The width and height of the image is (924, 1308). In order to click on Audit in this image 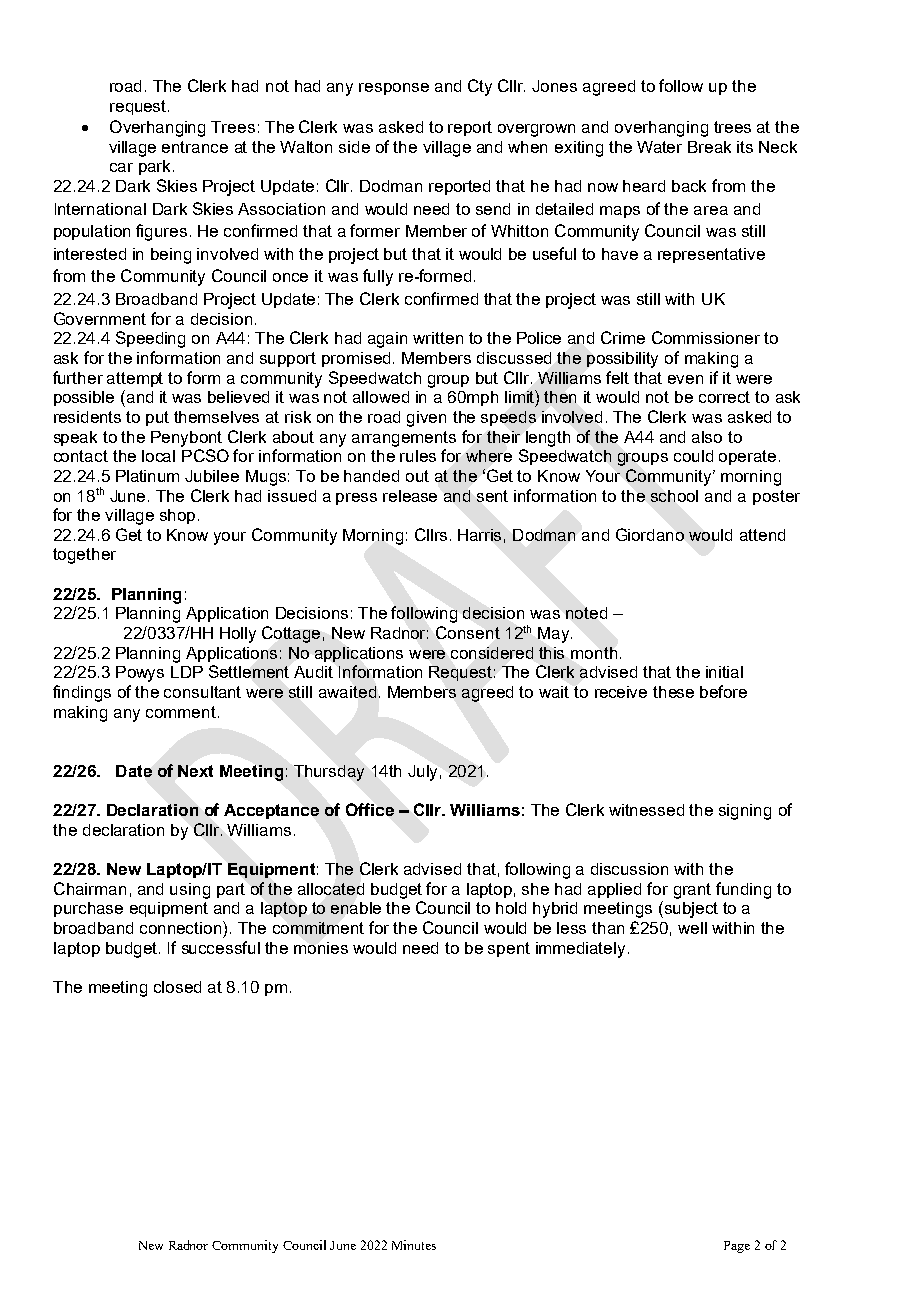, I will do `click(313, 672)`.
